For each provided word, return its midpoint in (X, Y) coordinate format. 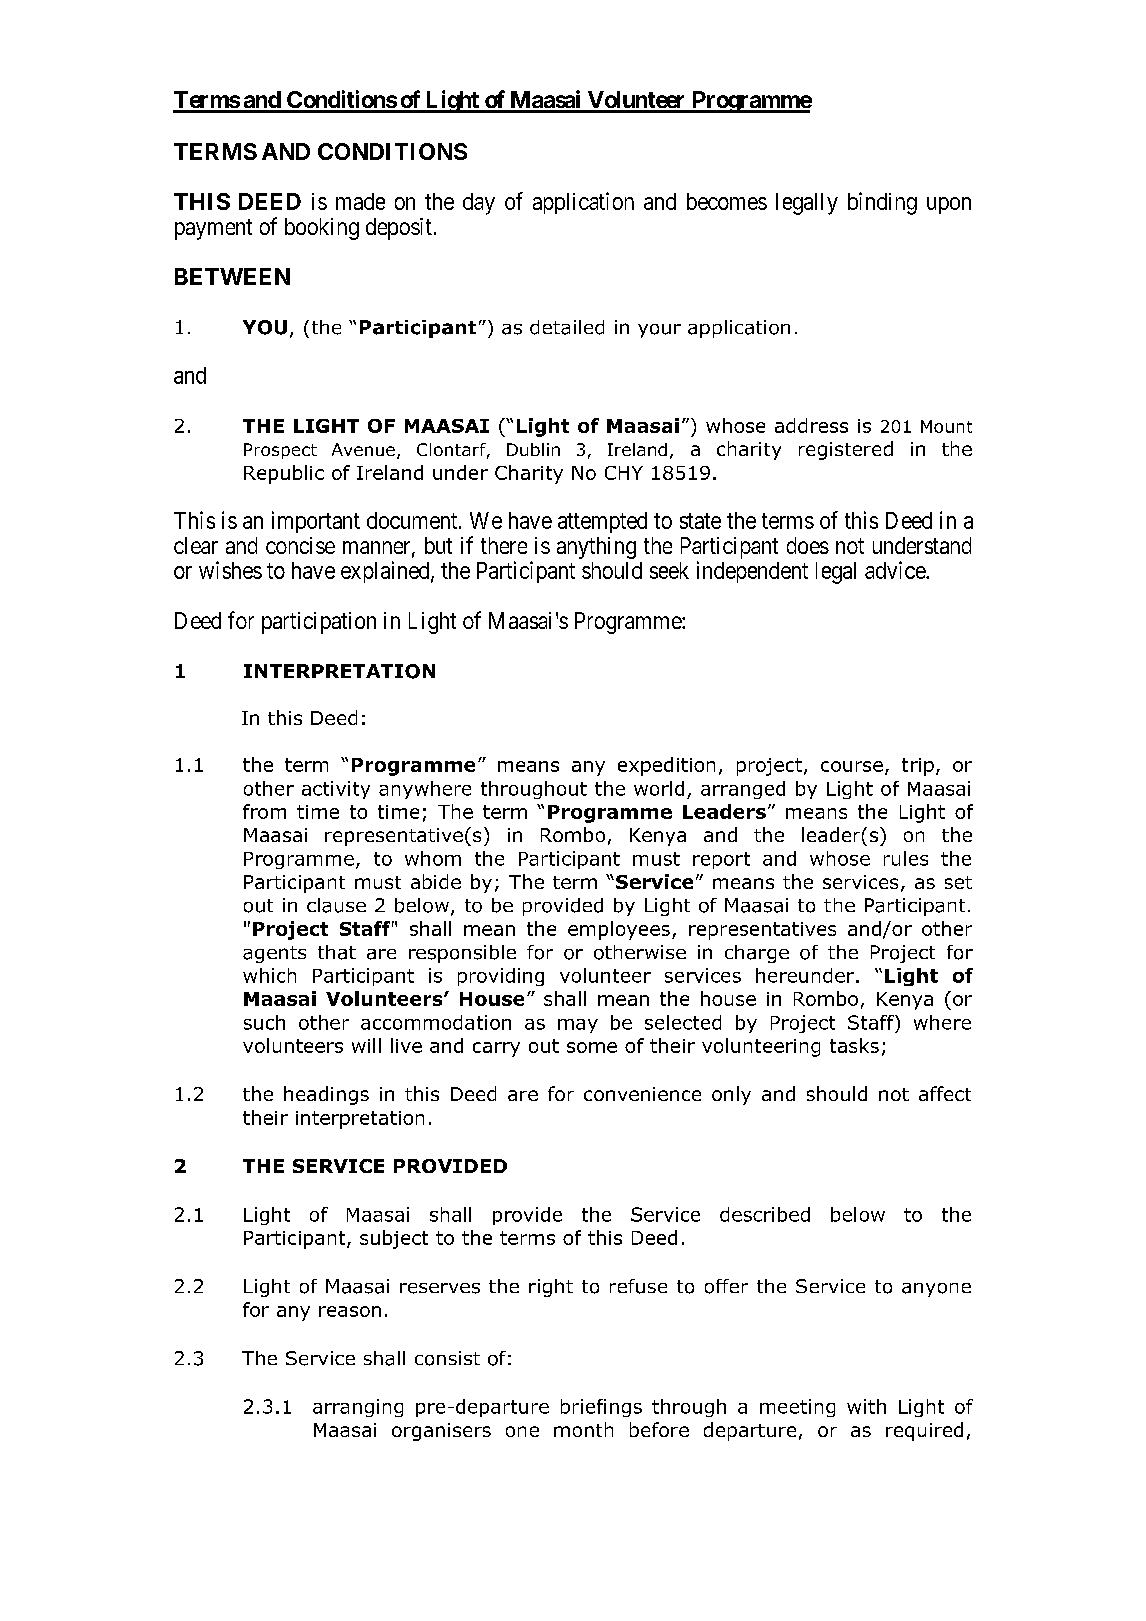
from (264, 811)
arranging (358, 1408)
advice (896, 570)
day (479, 204)
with (866, 1406)
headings (326, 1095)
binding (882, 203)
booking (322, 229)
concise (300, 545)
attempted (602, 522)
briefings (601, 1408)
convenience (642, 1094)
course (852, 766)
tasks (854, 1045)
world (659, 788)
